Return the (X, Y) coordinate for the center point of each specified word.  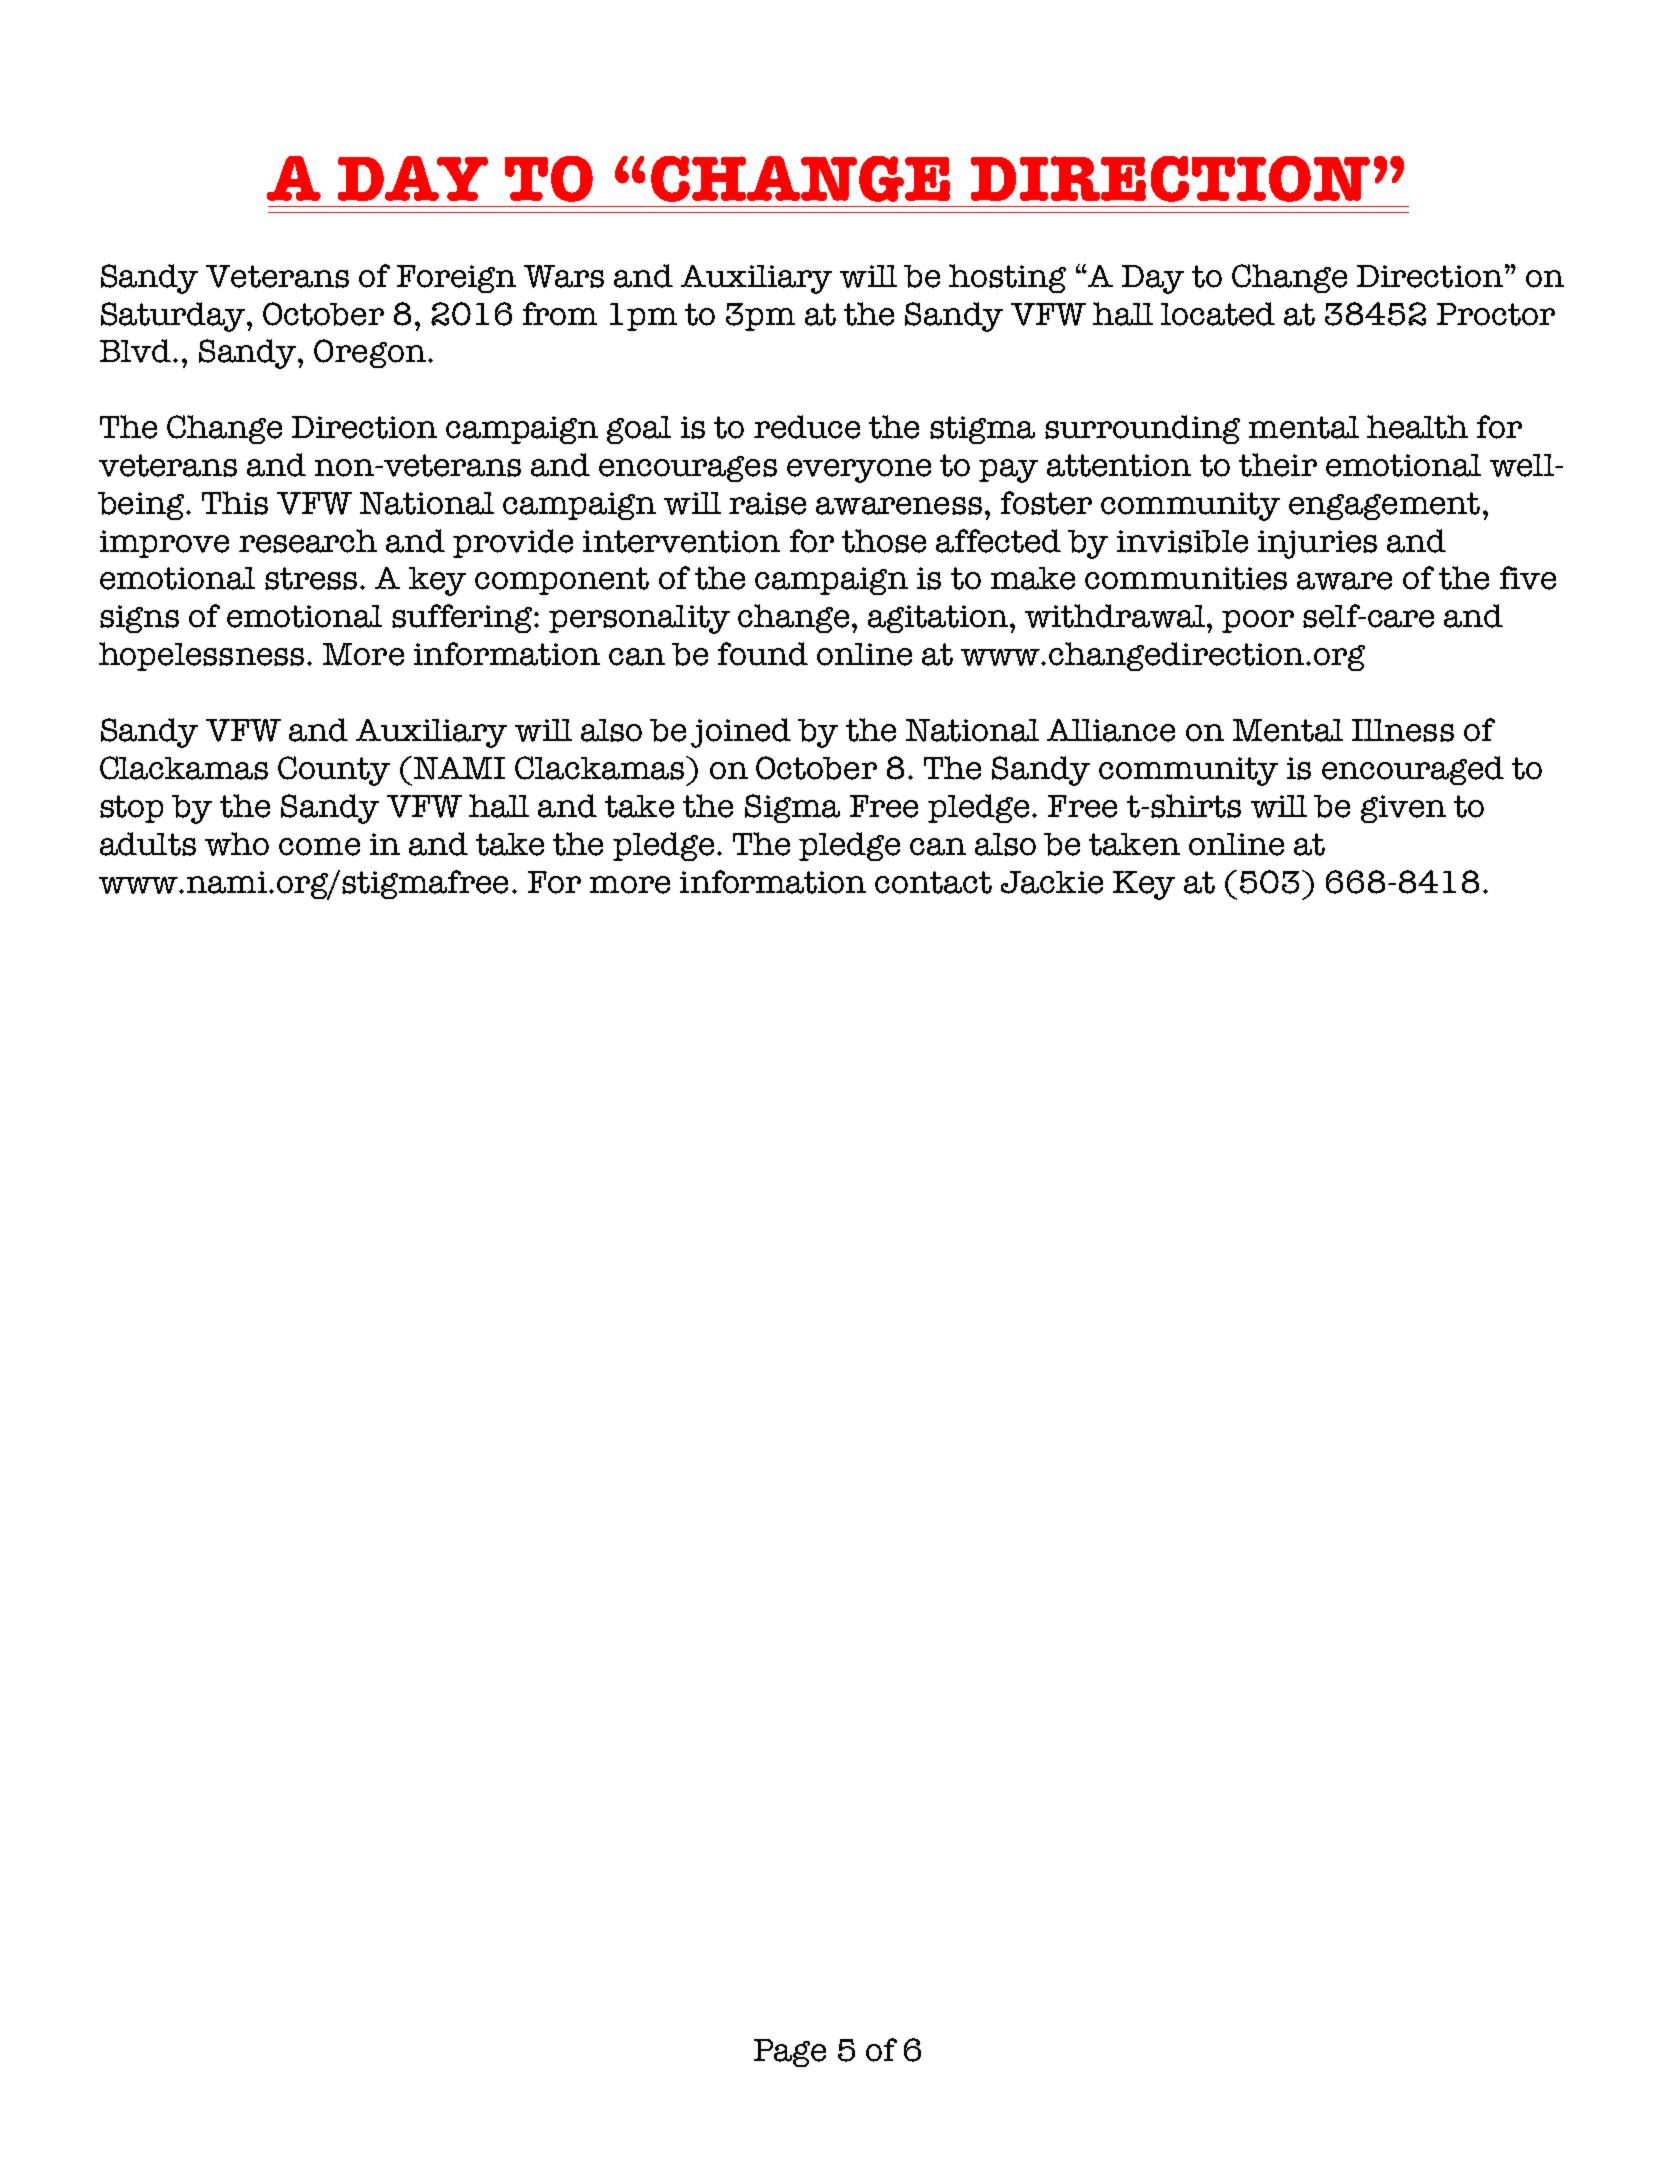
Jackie (1052, 882)
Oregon (370, 353)
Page (790, 2053)
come (319, 847)
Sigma (792, 808)
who (237, 844)
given (1403, 809)
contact (933, 882)
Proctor (1496, 314)
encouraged (1413, 770)
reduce (807, 427)
